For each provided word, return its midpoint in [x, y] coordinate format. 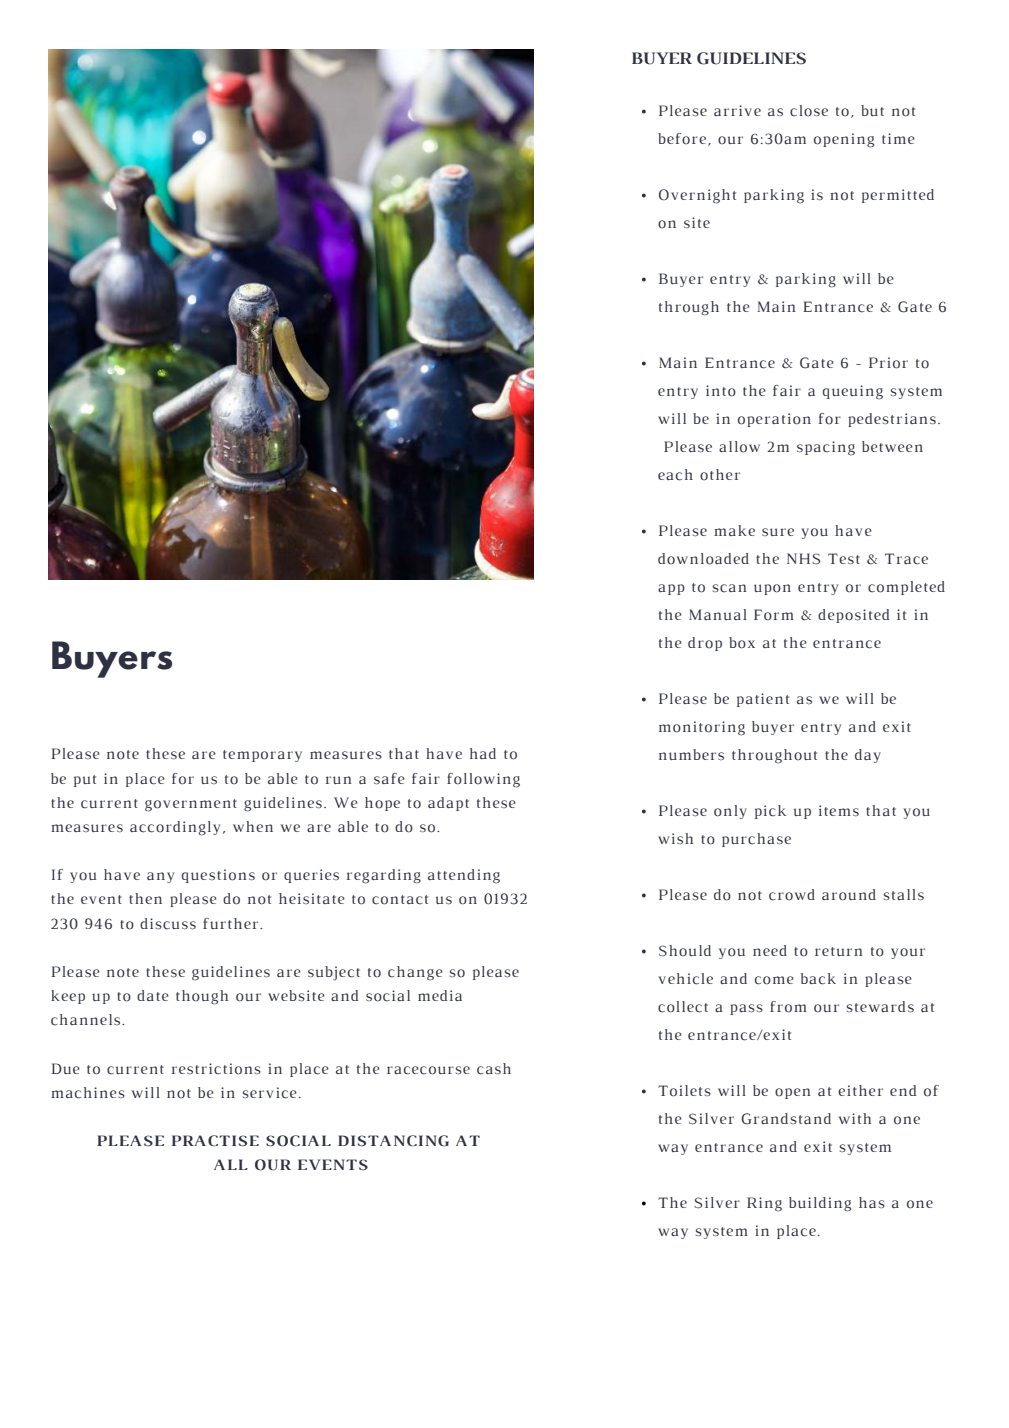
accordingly [175, 828]
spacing [826, 448]
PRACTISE [215, 1141]
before [682, 138]
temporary [262, 756]
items [839, 810]
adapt [448, 804]
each [675, 475]
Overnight [697, 196]
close [809, 111]
